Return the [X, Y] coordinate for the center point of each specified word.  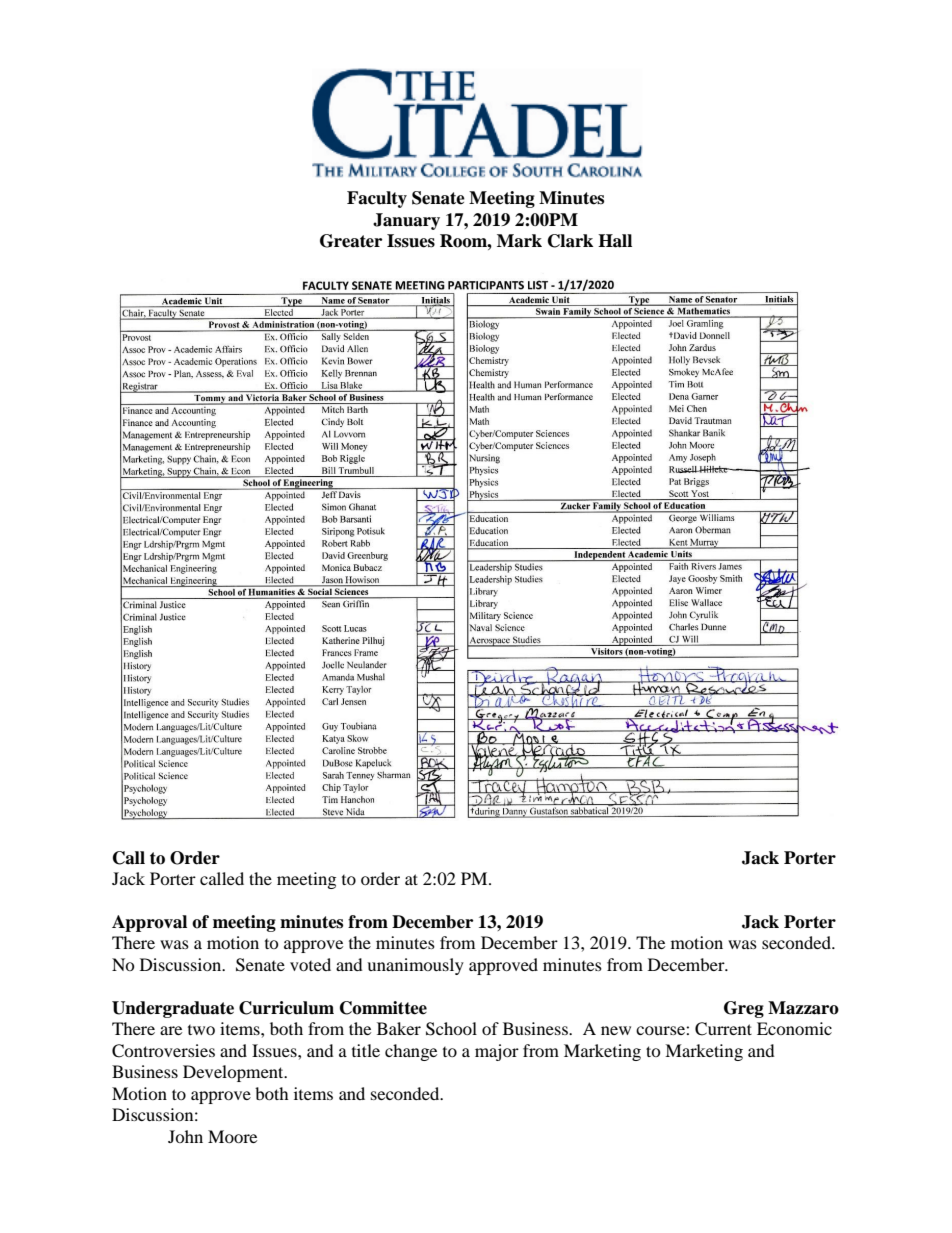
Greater [351, 241]
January [406, 221]
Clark [570, 241]
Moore [232, 1136]
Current [723, 1029]
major [497, 1052]
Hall [615, 241]
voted [310, 964]
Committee [383, 1008]
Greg [744, 1009]
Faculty [377, 199]
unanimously [415, 966]
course [661, 1030]
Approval [149, 923]
